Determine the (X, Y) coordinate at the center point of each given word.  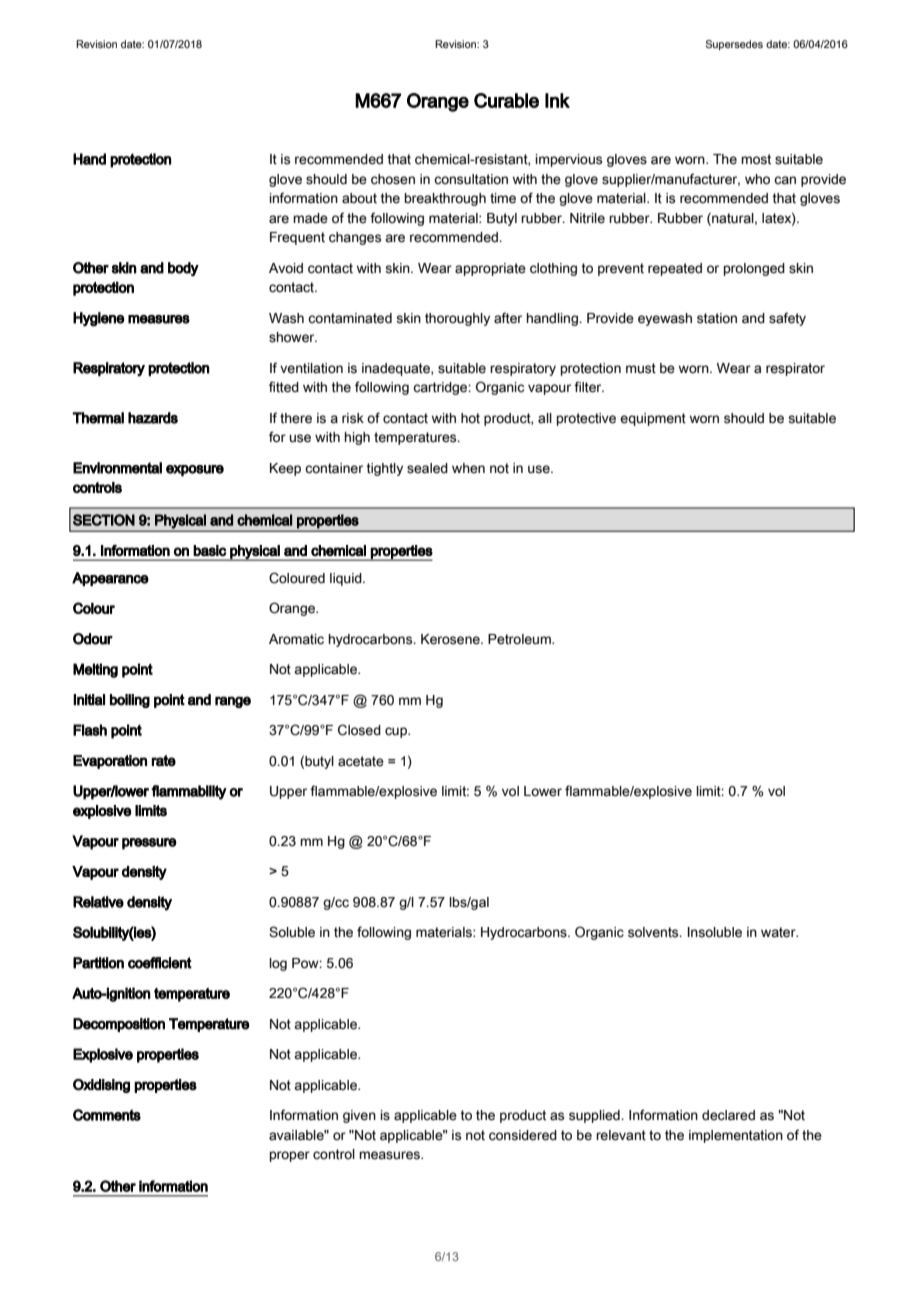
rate (163, 760)
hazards (153, 418)
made (310, 218)
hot (470, 418)
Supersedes (734, 45)
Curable (506, 100)
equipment (653, 419)
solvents (654, 932)
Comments (107, 1115)
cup (397, 732)
